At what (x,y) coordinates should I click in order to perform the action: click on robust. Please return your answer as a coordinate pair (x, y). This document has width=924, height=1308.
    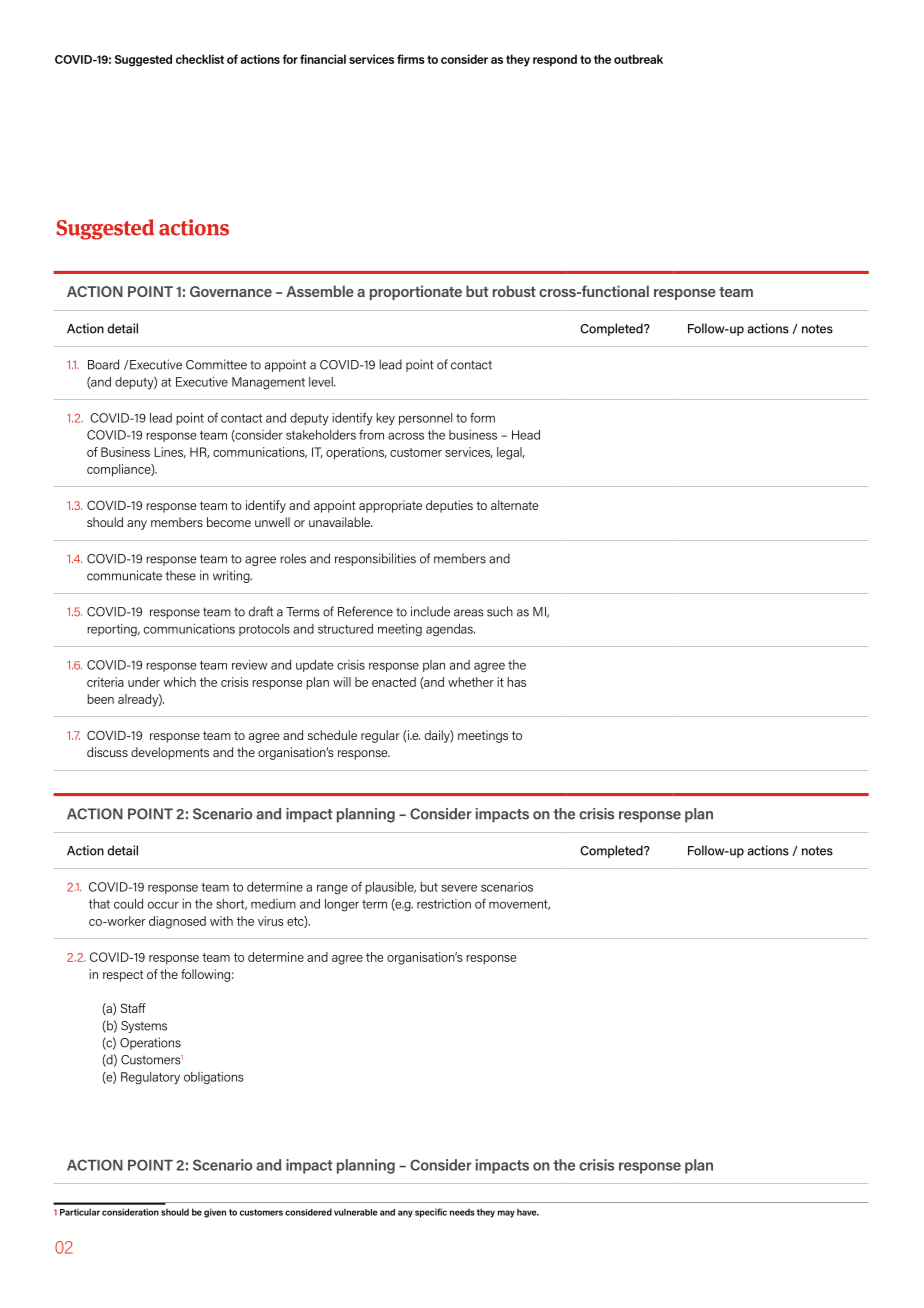
    Looking at the image, I should click on (514, 291).
